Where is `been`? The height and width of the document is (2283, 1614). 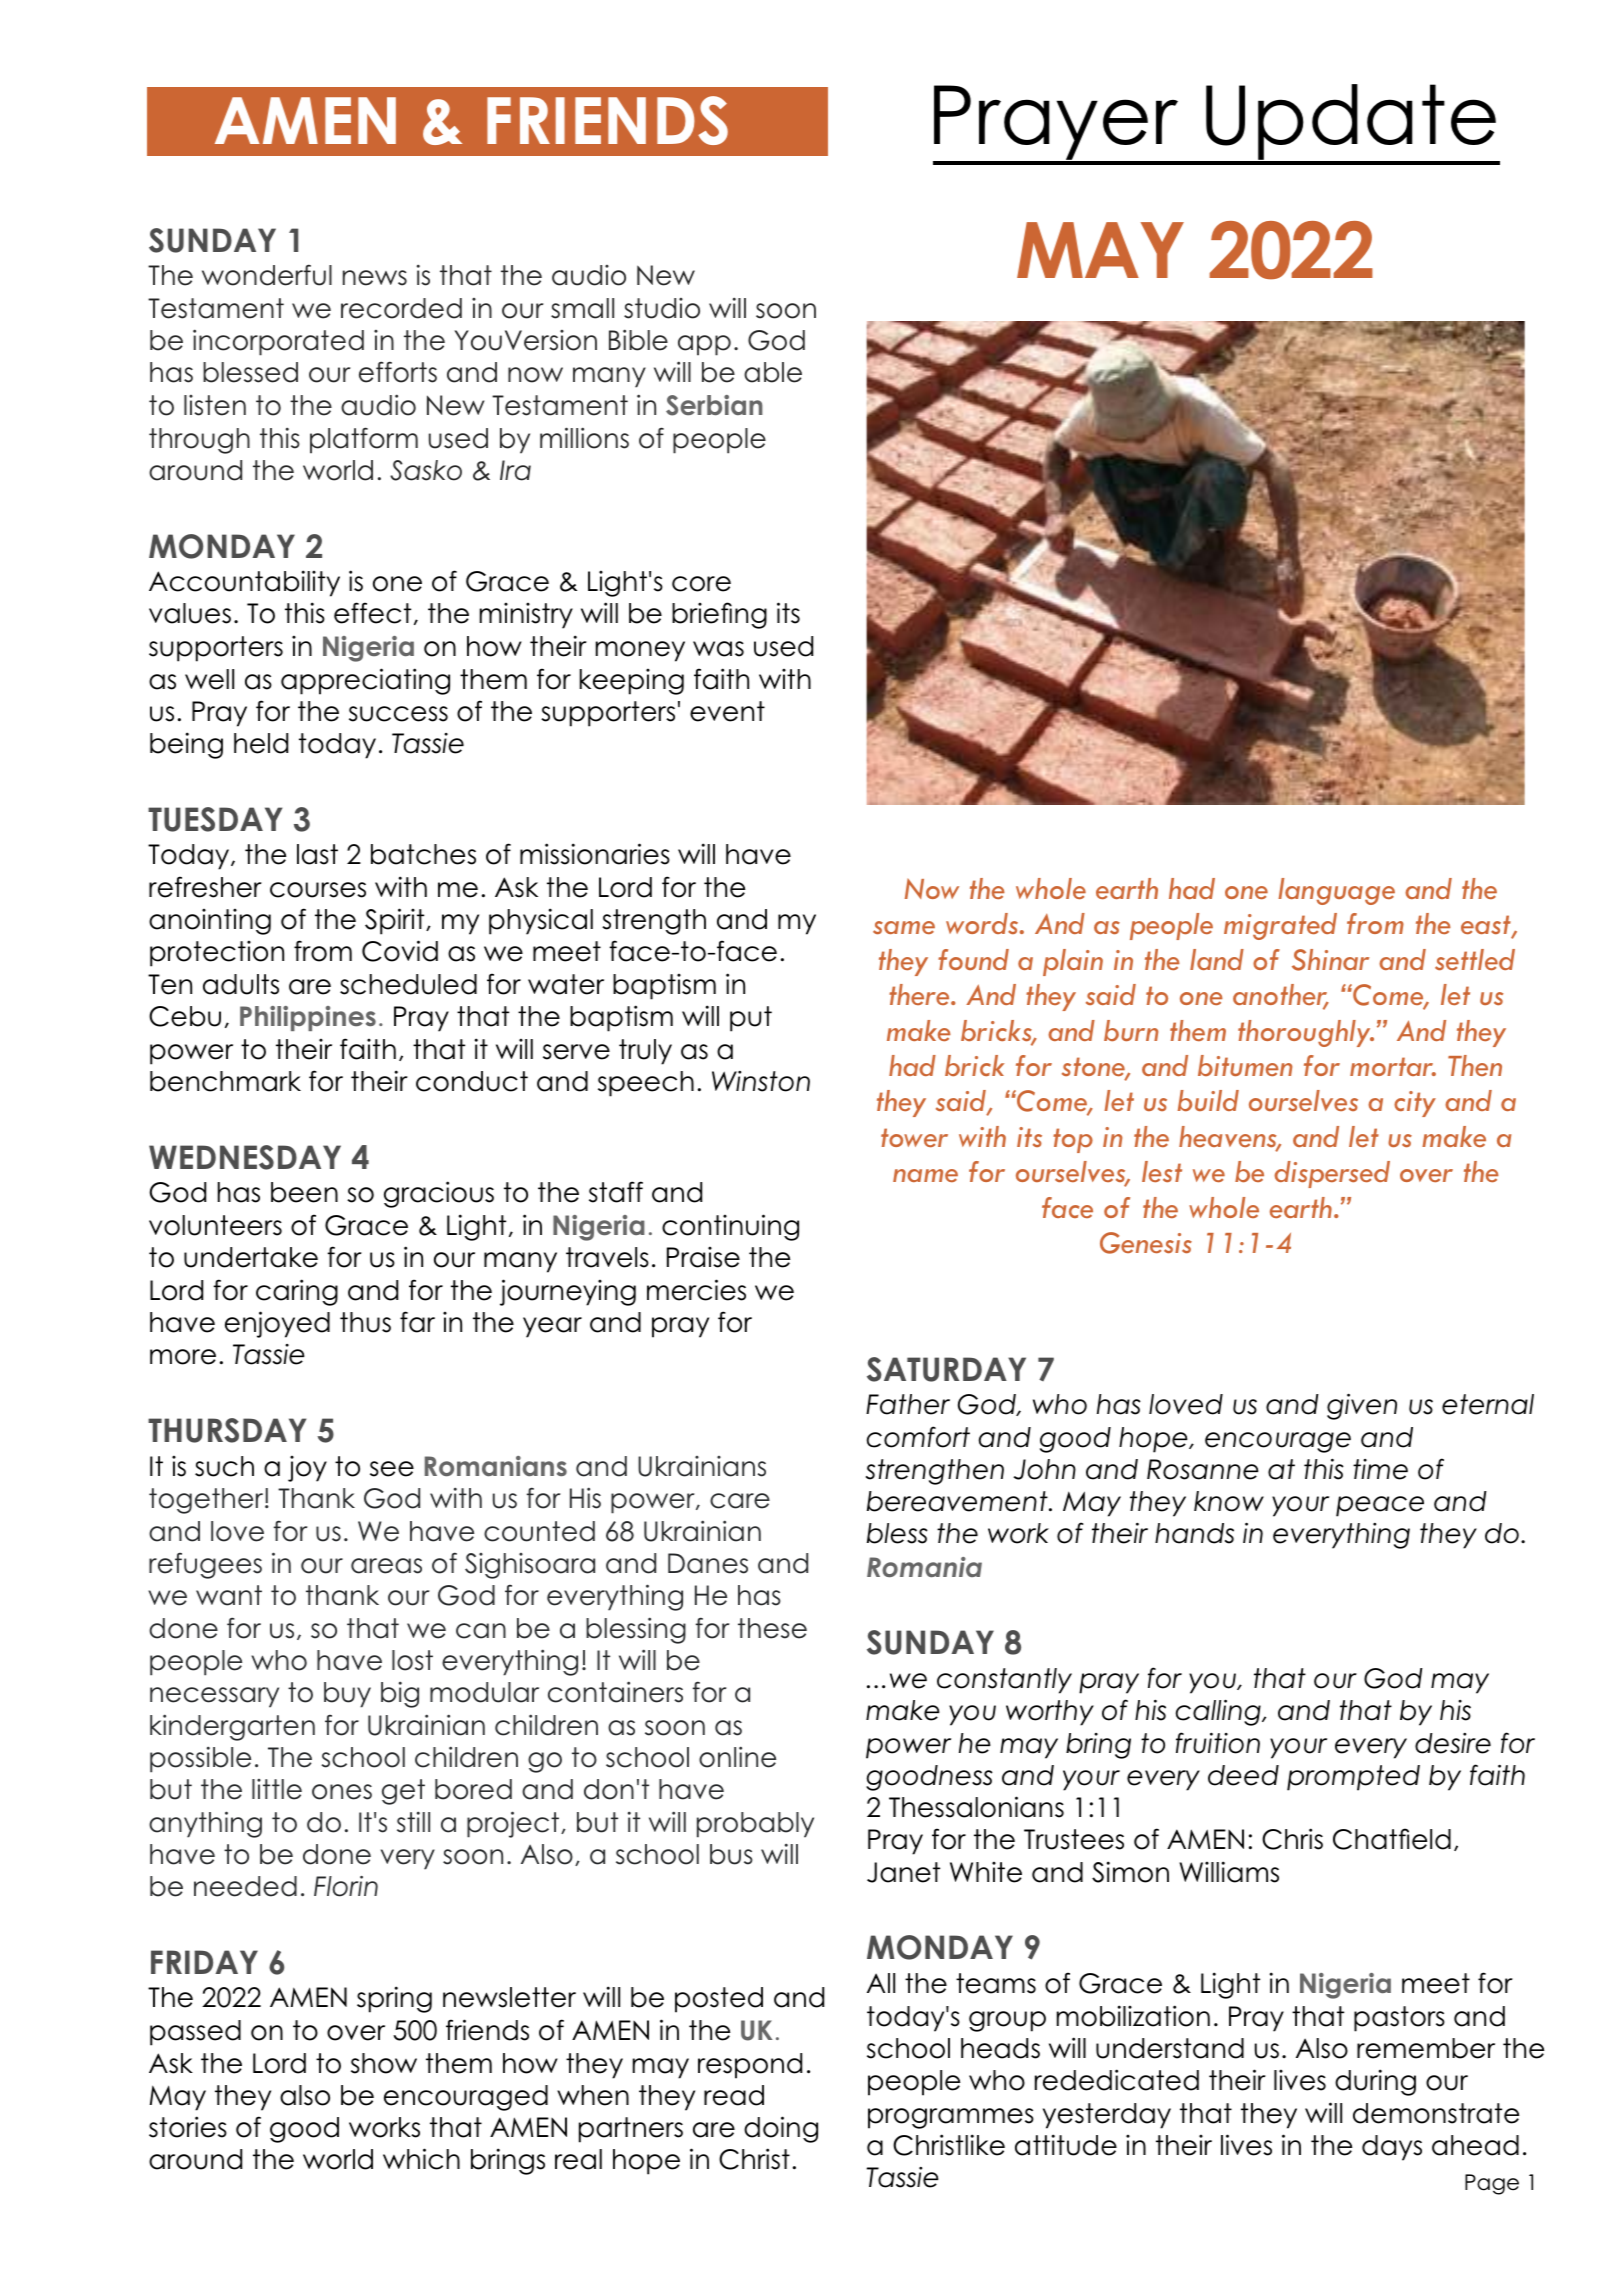
been is located at coordinates (304, 1192).
